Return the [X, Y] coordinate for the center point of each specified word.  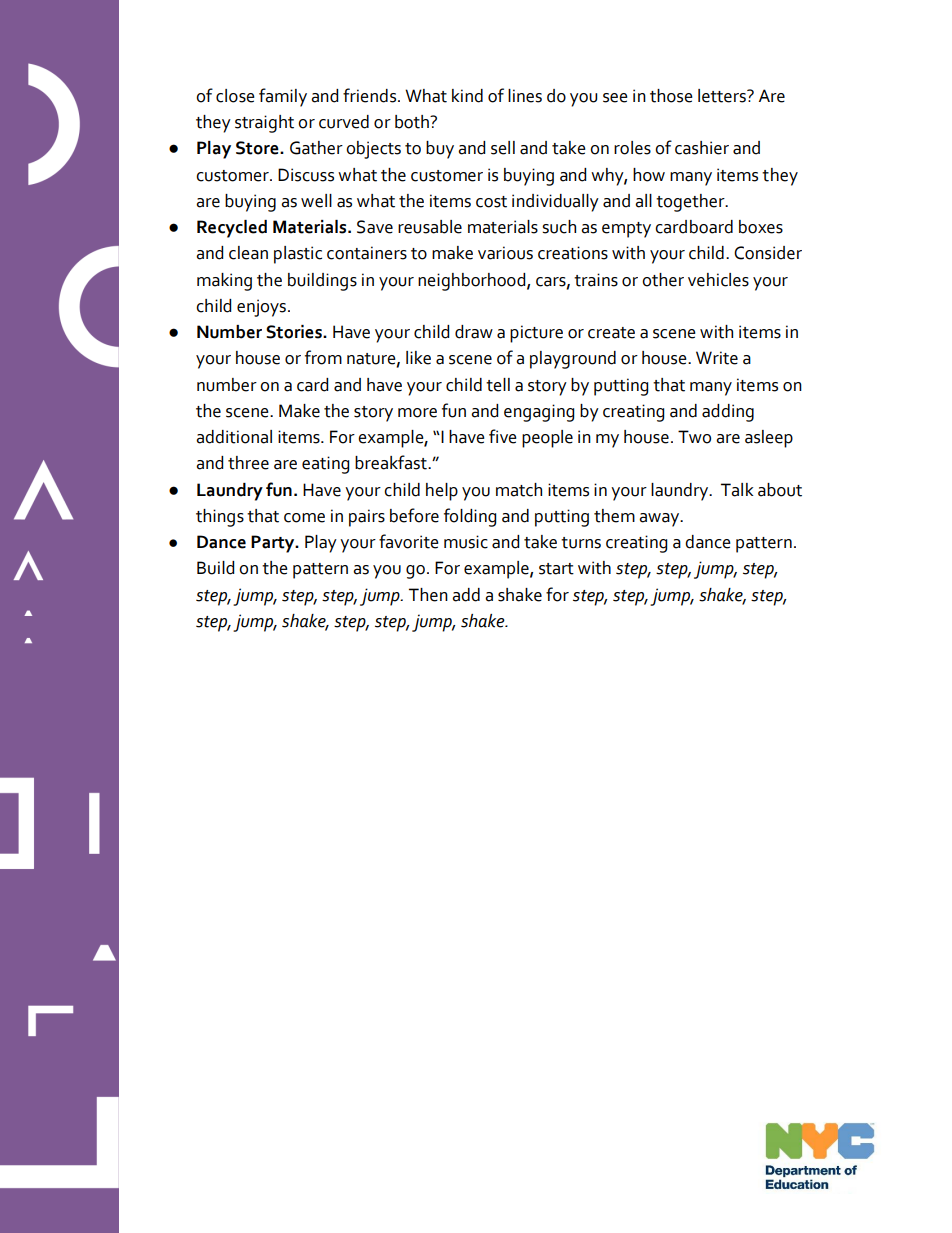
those [671, 96]
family [283, 97]
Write [717, 358]
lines [525, 96]
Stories [295, 332]
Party [274, 544]
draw [474, 332]
